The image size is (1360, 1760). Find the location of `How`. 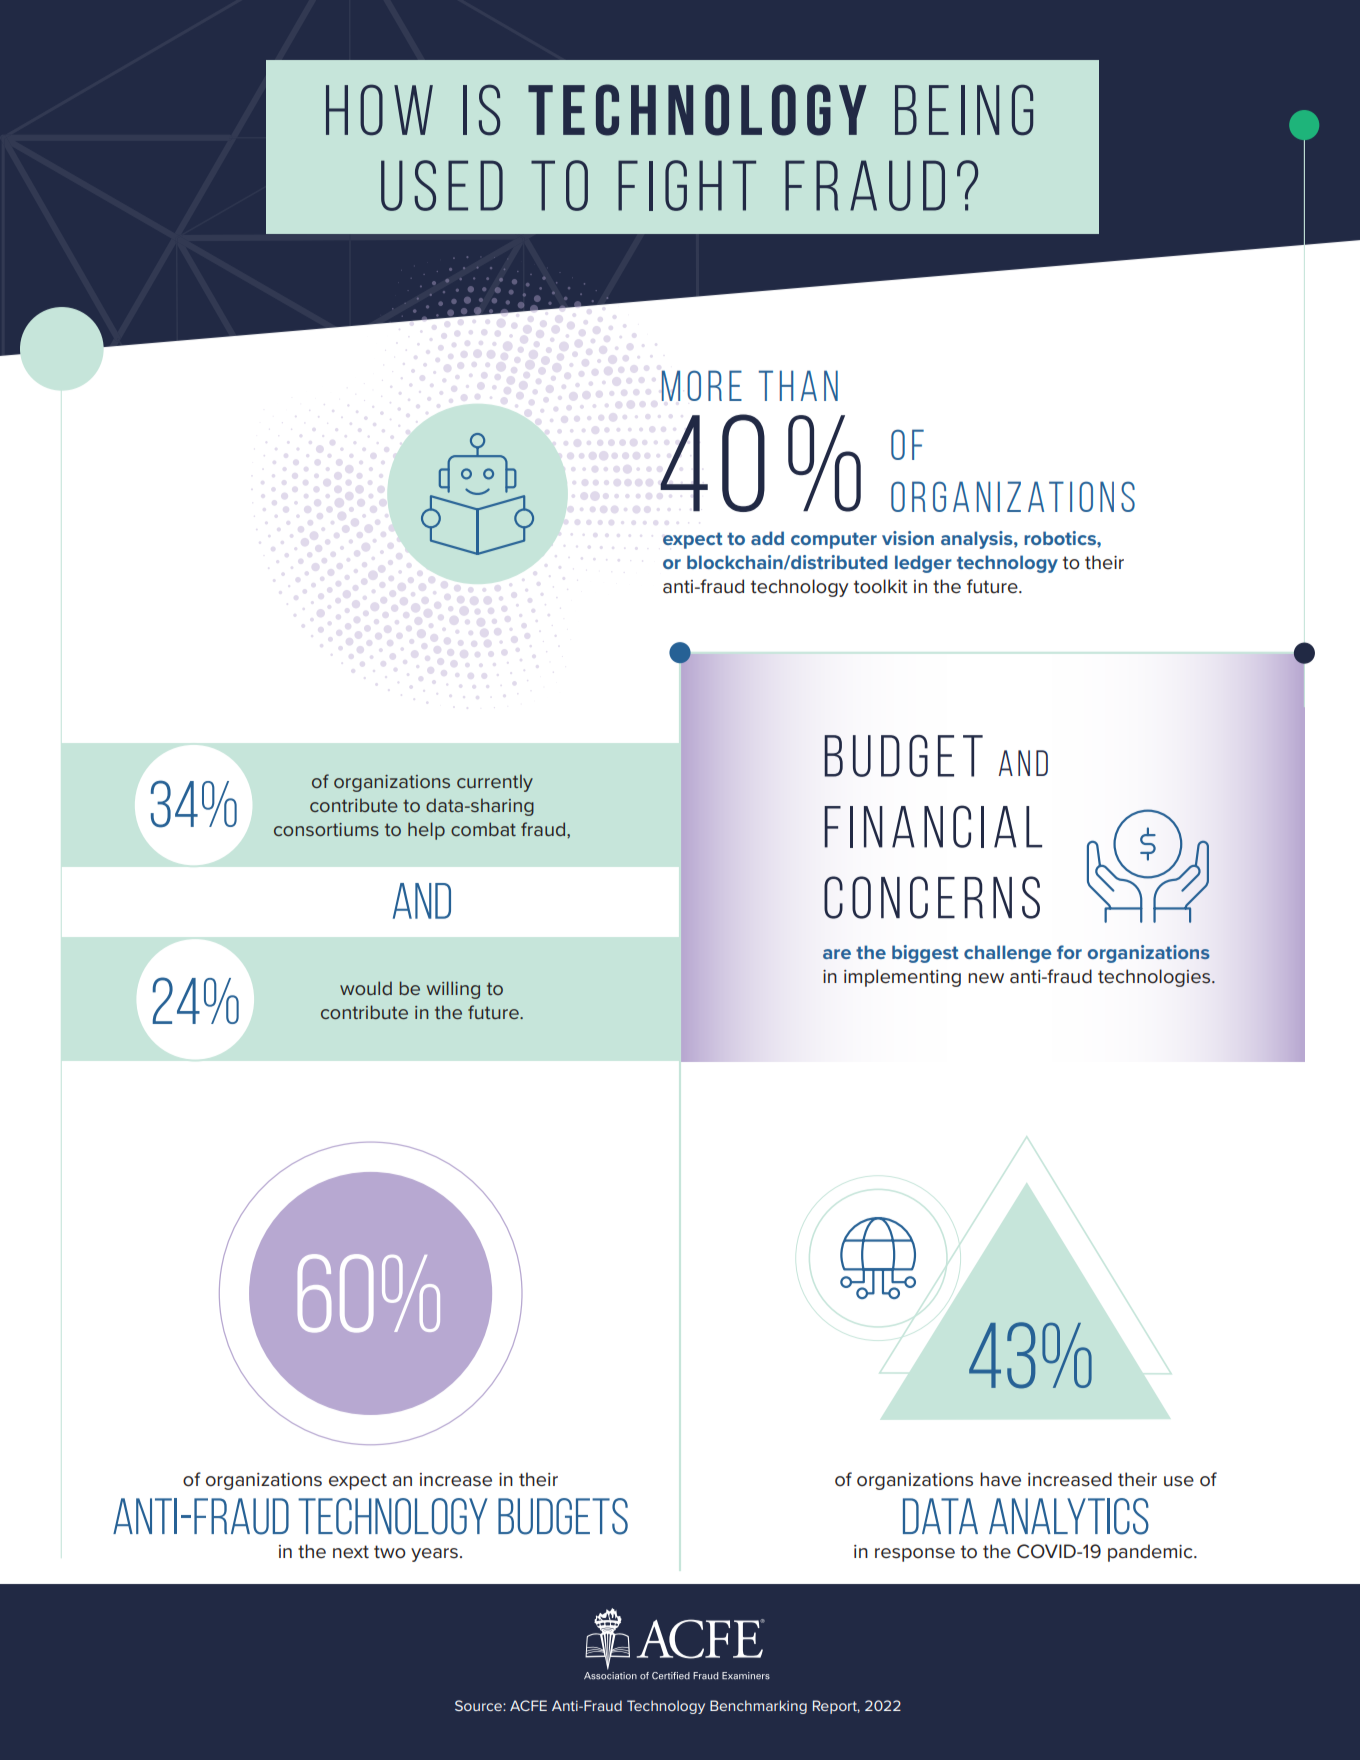

How is located at coordinates (379, 110).
